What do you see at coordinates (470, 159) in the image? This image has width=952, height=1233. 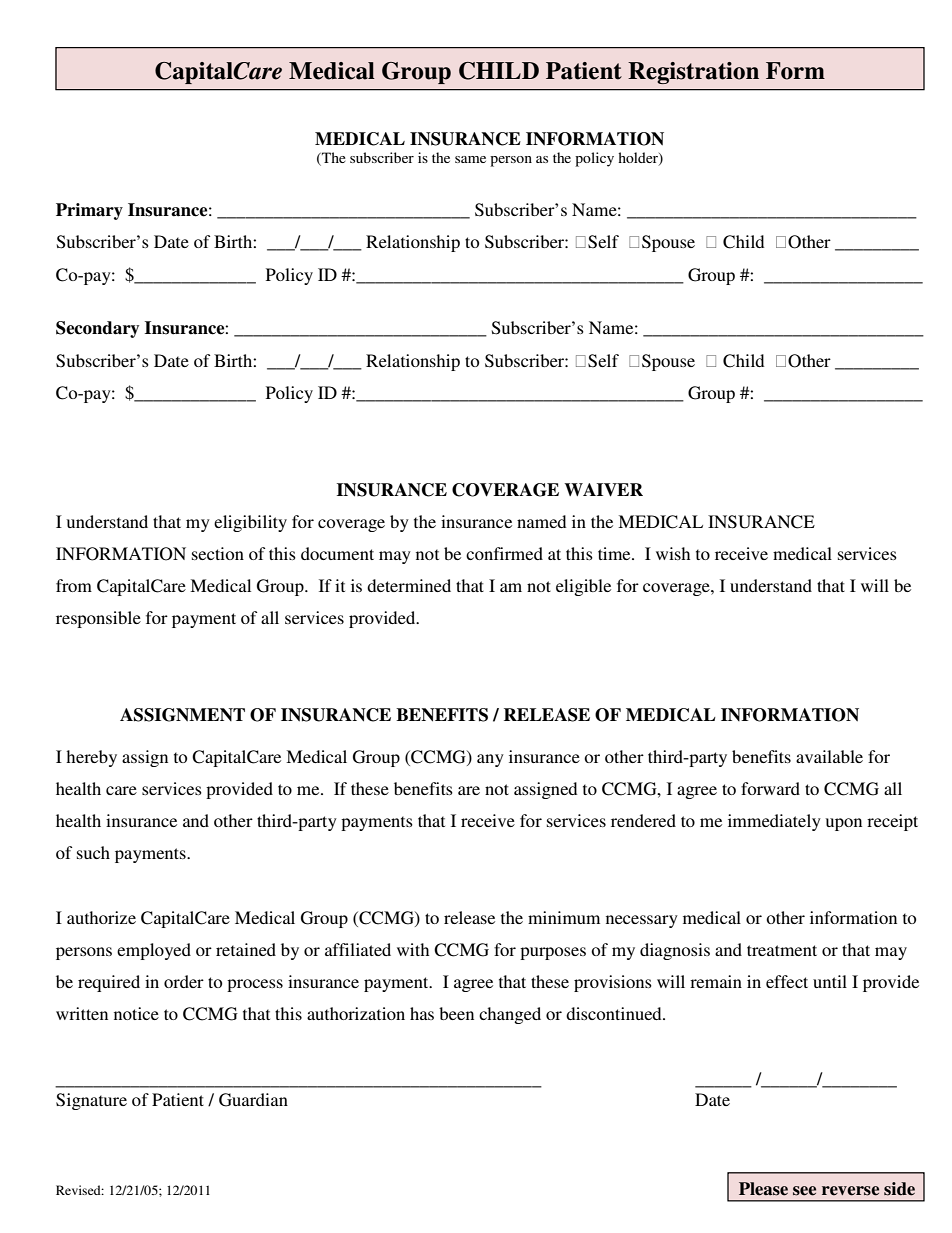 I see `same` at bounding box center [470, 159].
